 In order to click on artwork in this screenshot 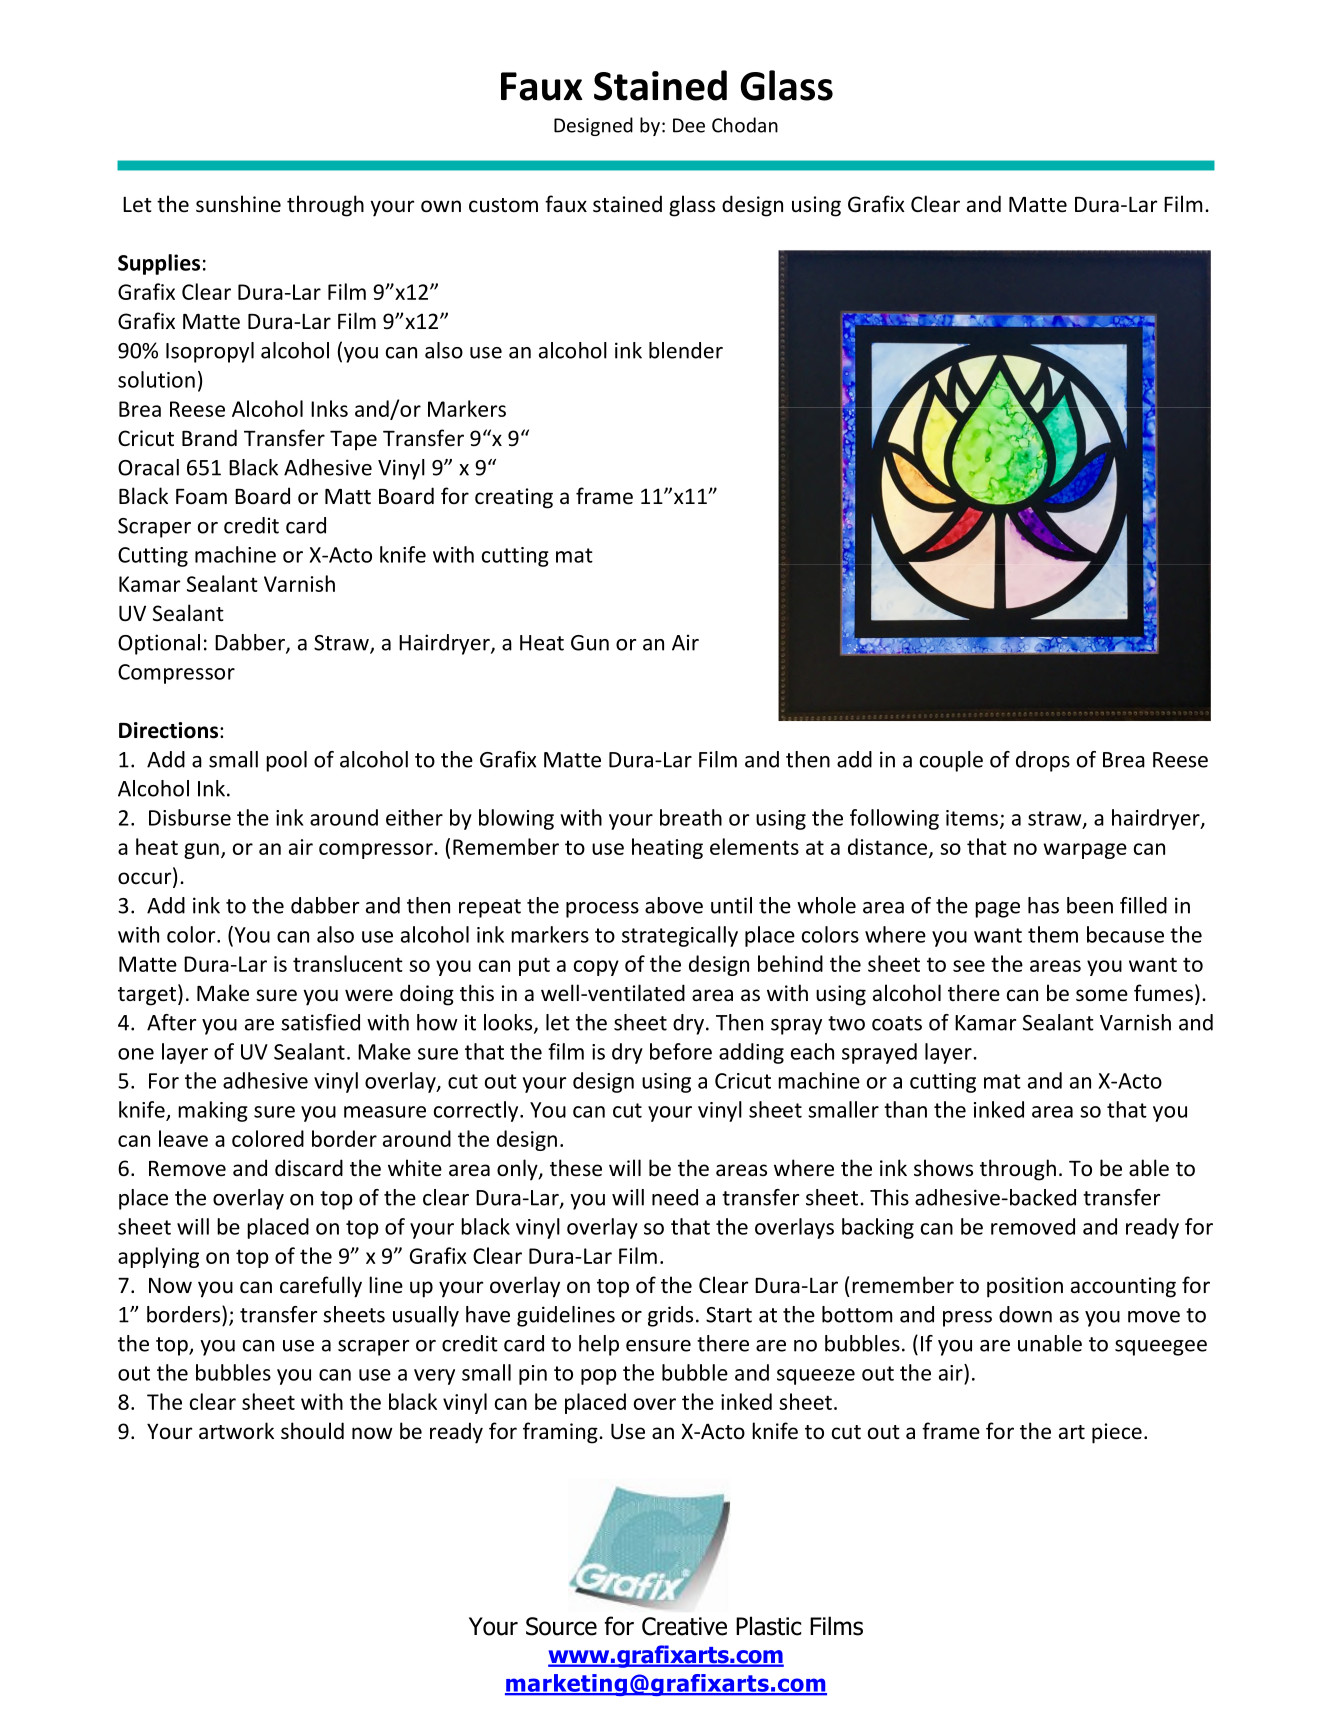, I will do `click(236, 1431)`.
